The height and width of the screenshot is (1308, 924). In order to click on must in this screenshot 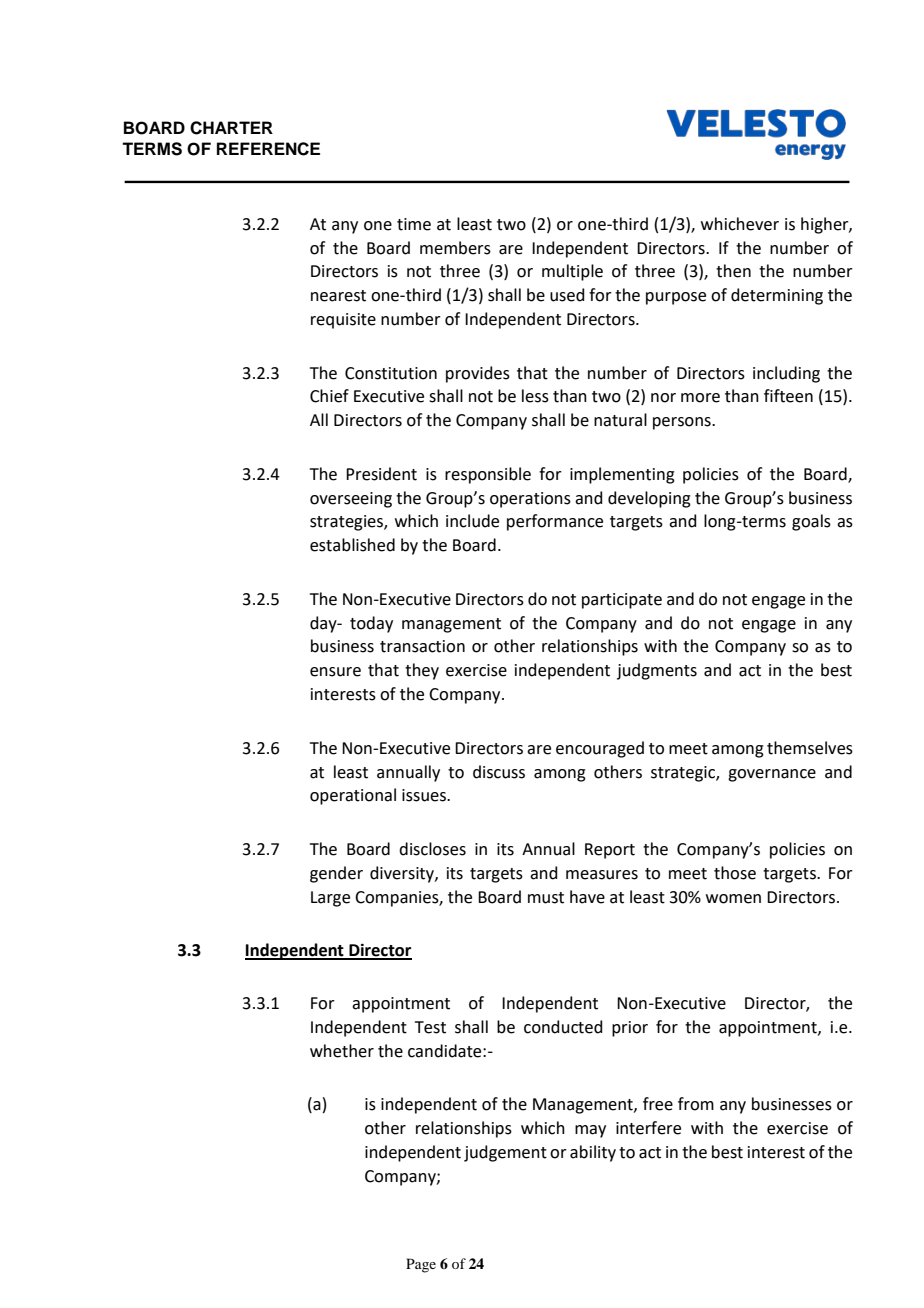, I will do `click(546, 898)`.
